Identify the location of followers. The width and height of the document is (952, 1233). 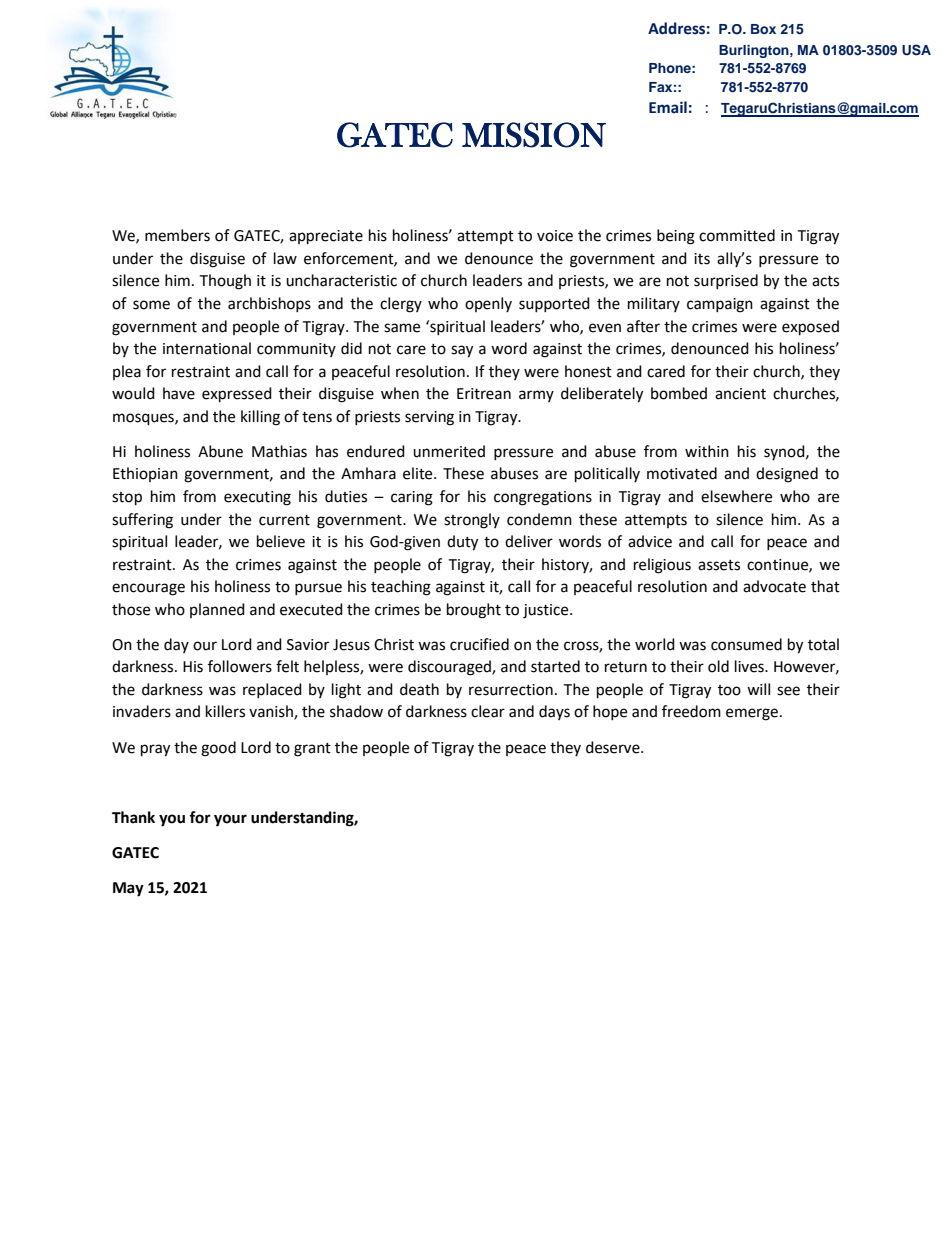
(240, 666).
